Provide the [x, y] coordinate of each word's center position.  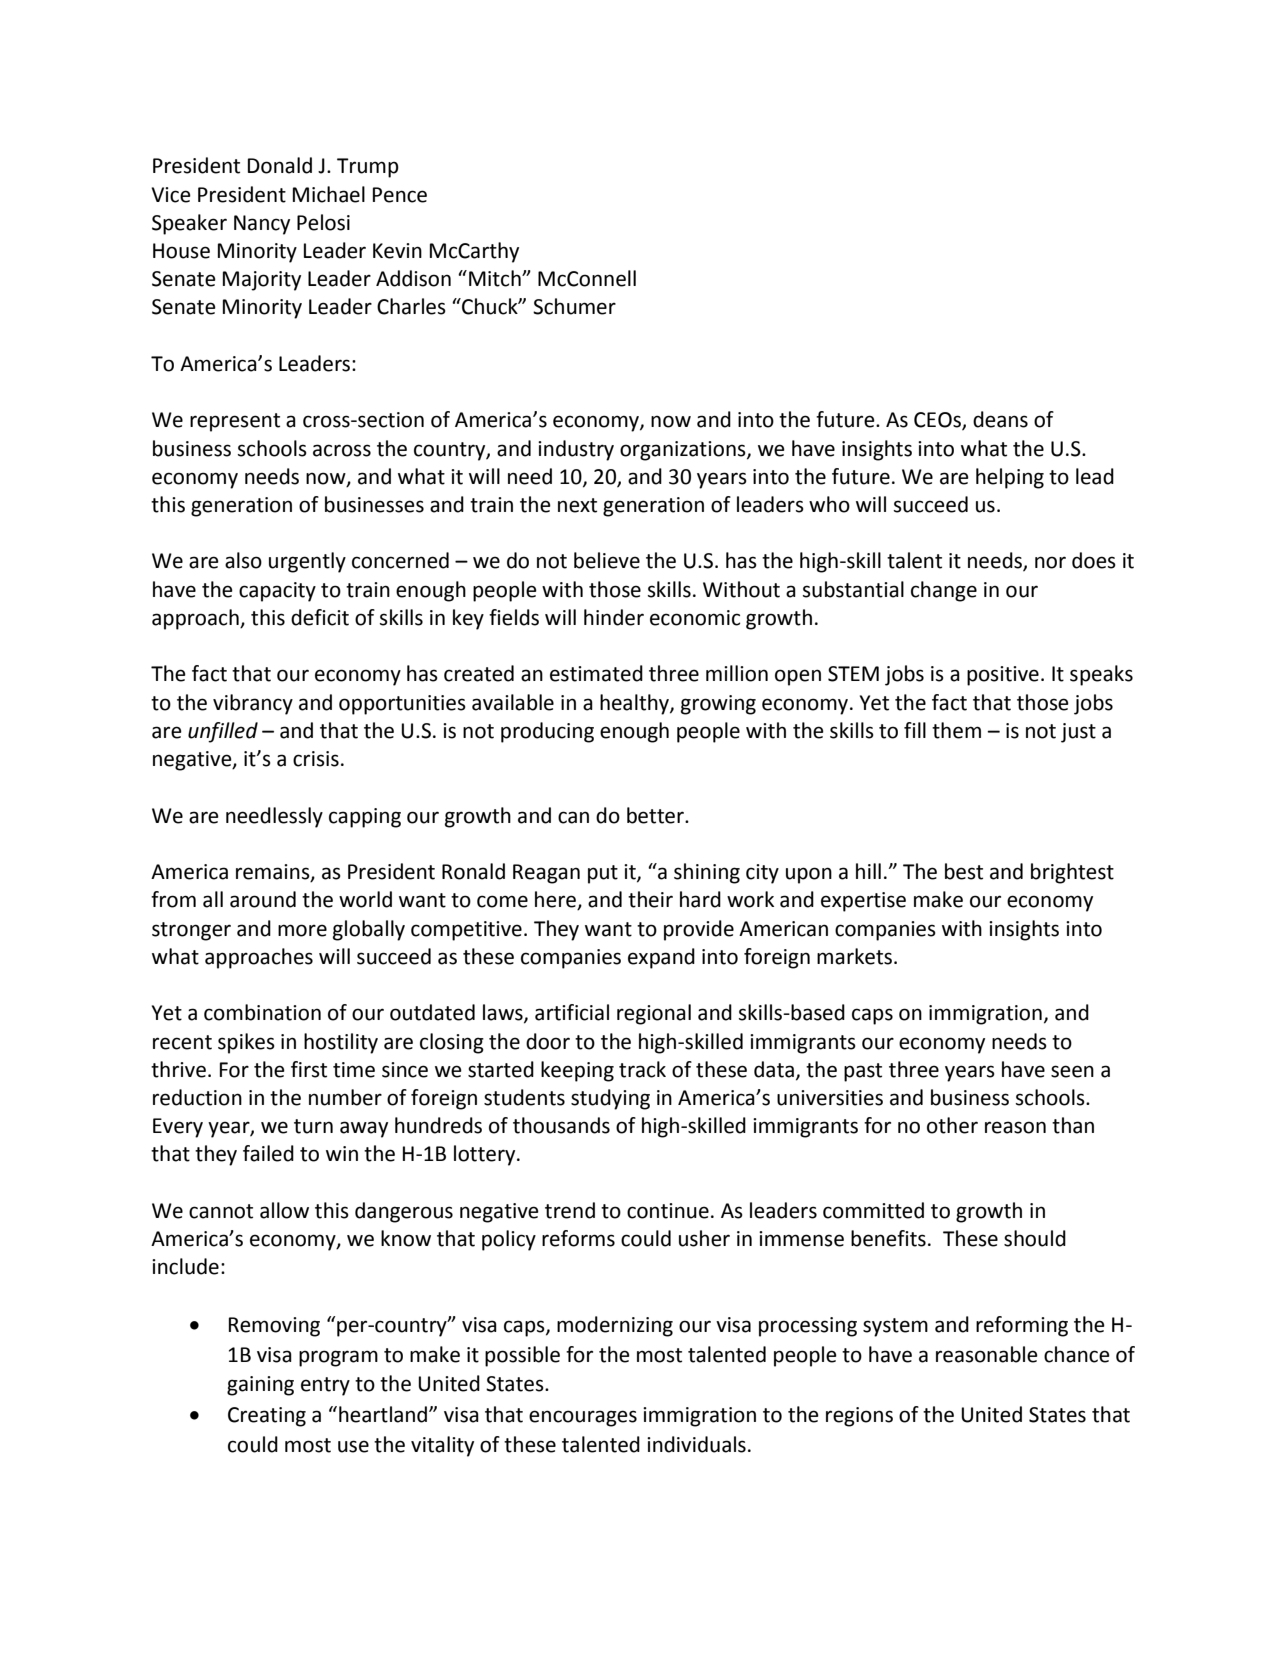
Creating [267, 1417]
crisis [316, 759]
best [964, 871]
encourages [583, 1418]
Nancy [262, 225]
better [656, 815]
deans [1000, 419]
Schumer [574, 306]
